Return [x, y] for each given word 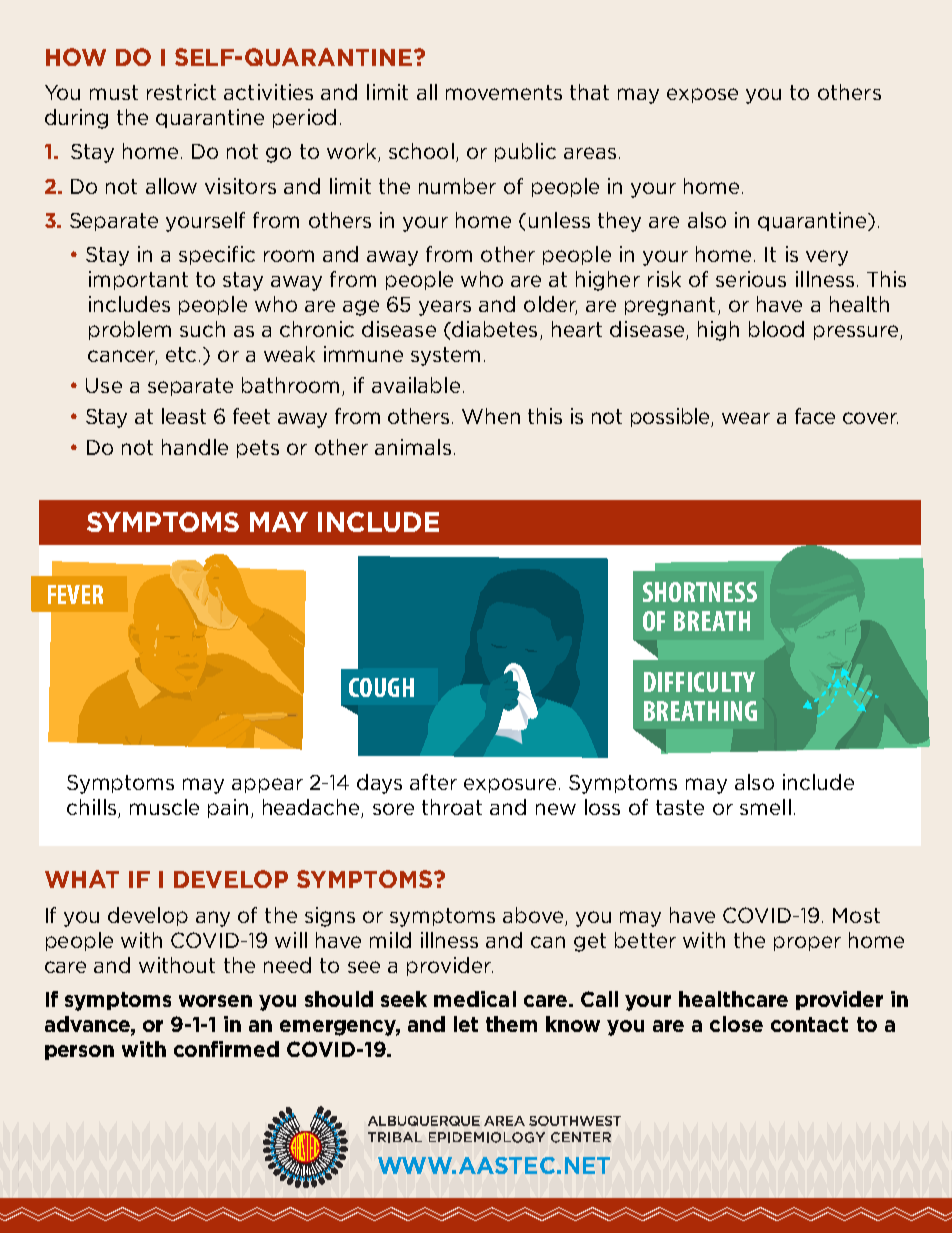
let [466, 1024]
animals [413, 447]
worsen [215, 1001]
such [202, 329]
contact [809, 1024]
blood [776, 329]
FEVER [75, 594]
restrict [181, 92]
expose [702, 95]
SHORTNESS [700, 592]
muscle [164, 807]
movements [504, 92]
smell [765, 807]
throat [452, 807]
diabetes [493, 329]
